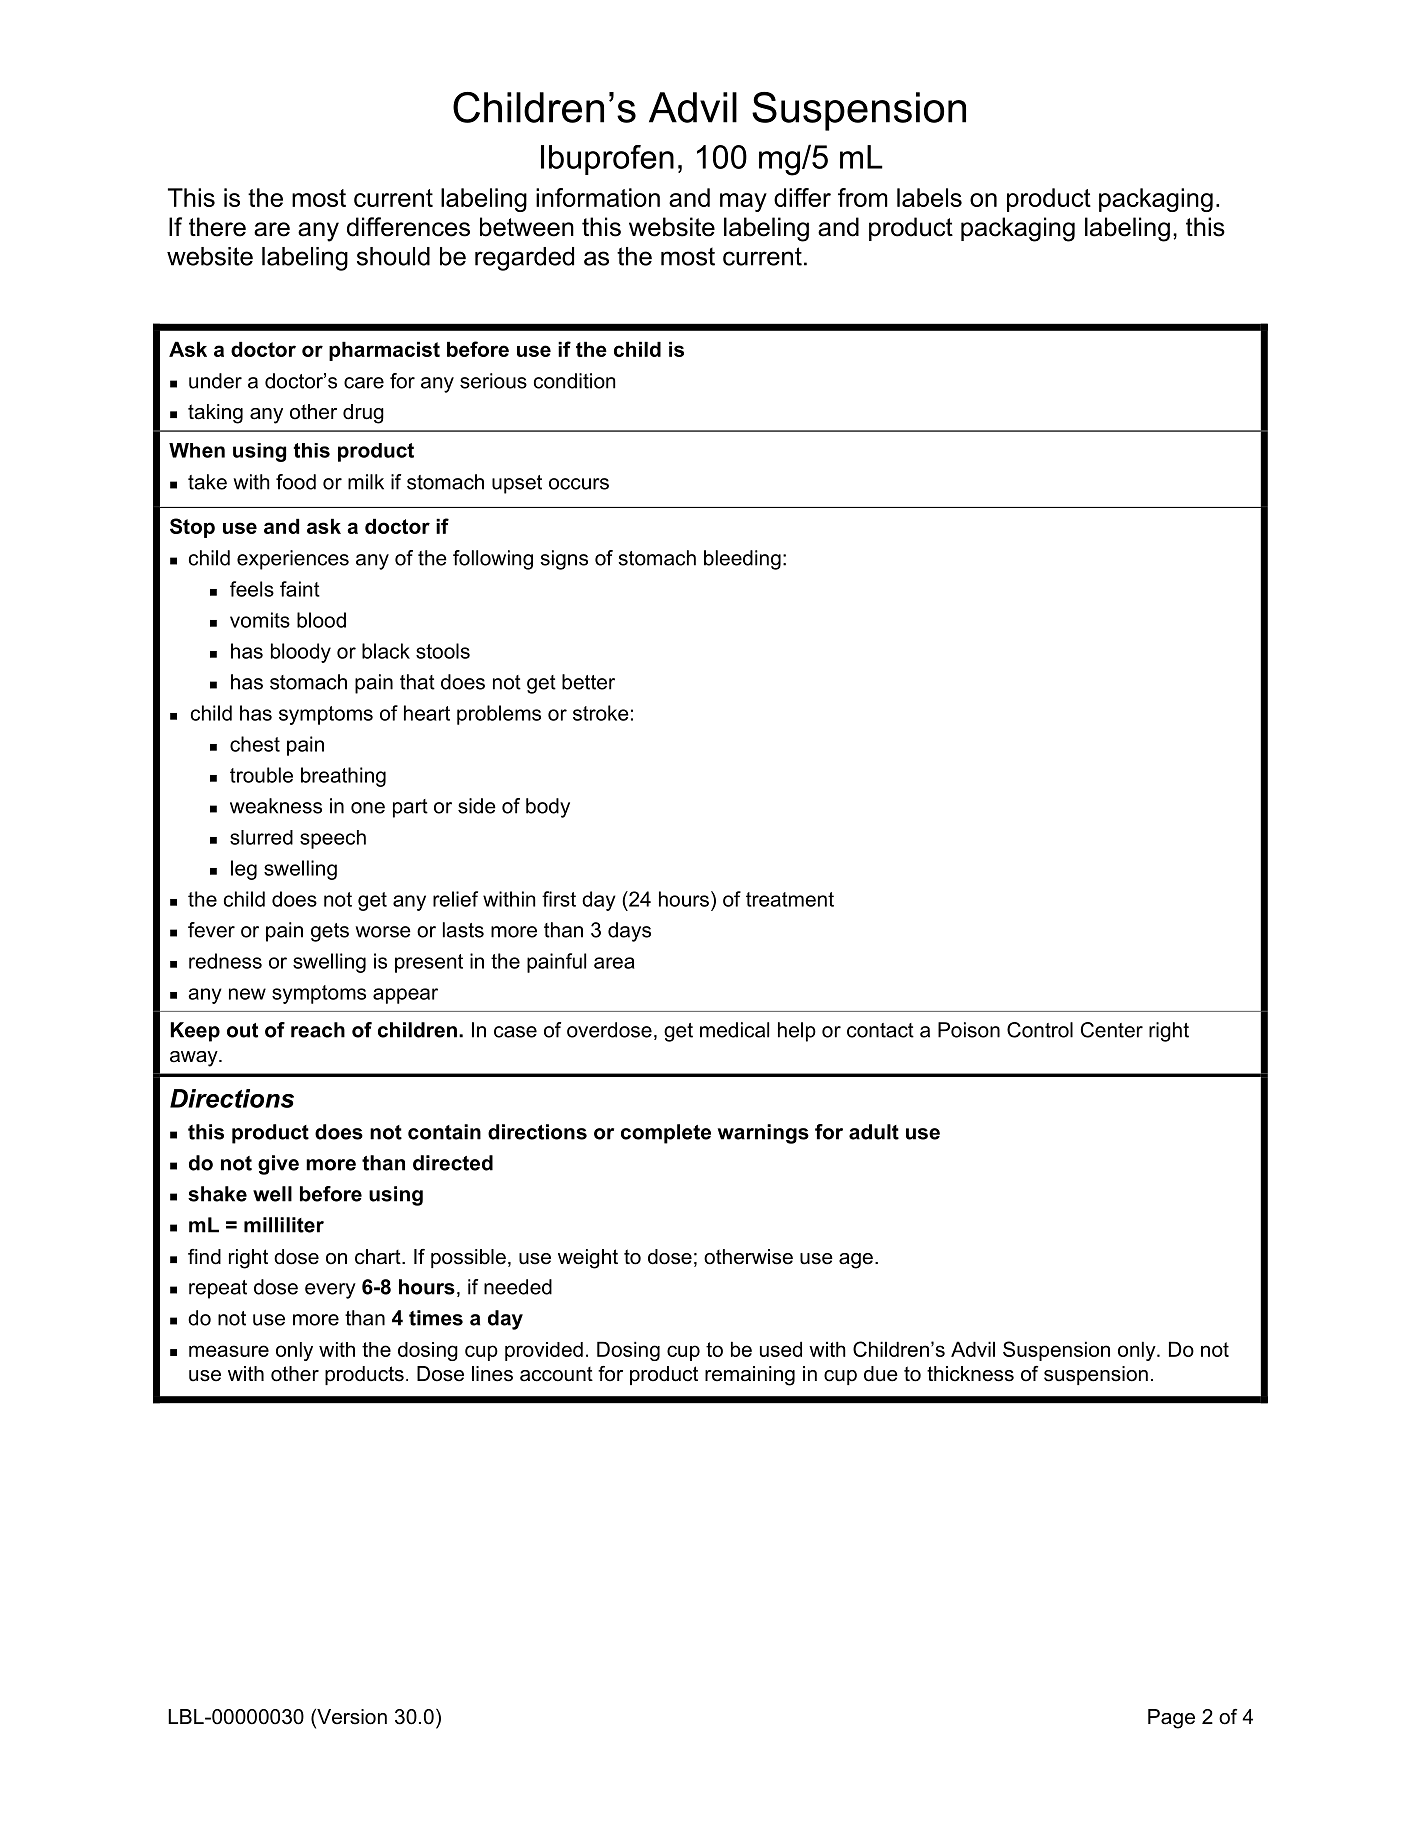  Describe the element at coordinates (330, 1291) in the screenshot. I see `every` at that location.
